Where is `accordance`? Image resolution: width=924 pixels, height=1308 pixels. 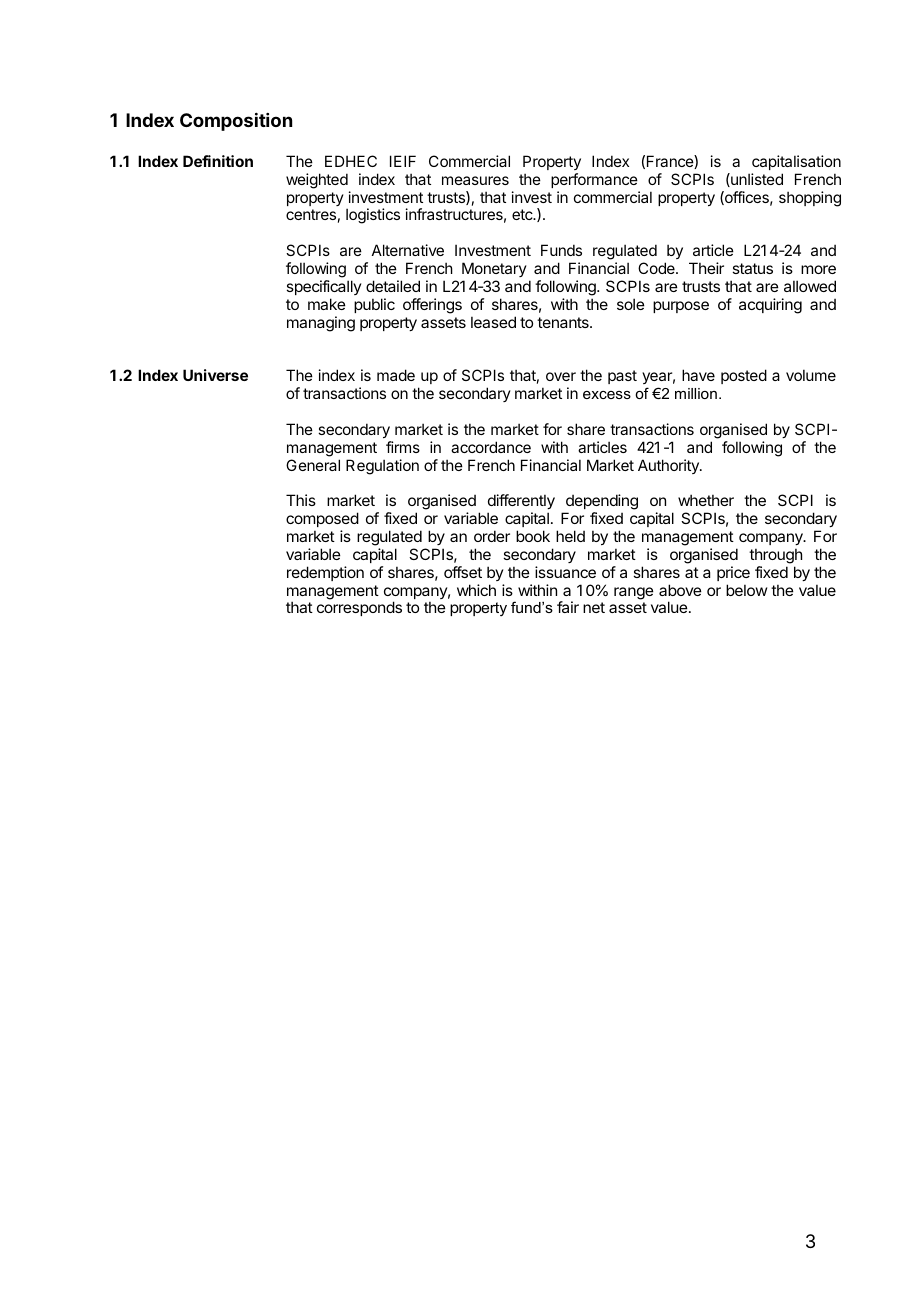 accordance is located at coordinates (491, 447).
